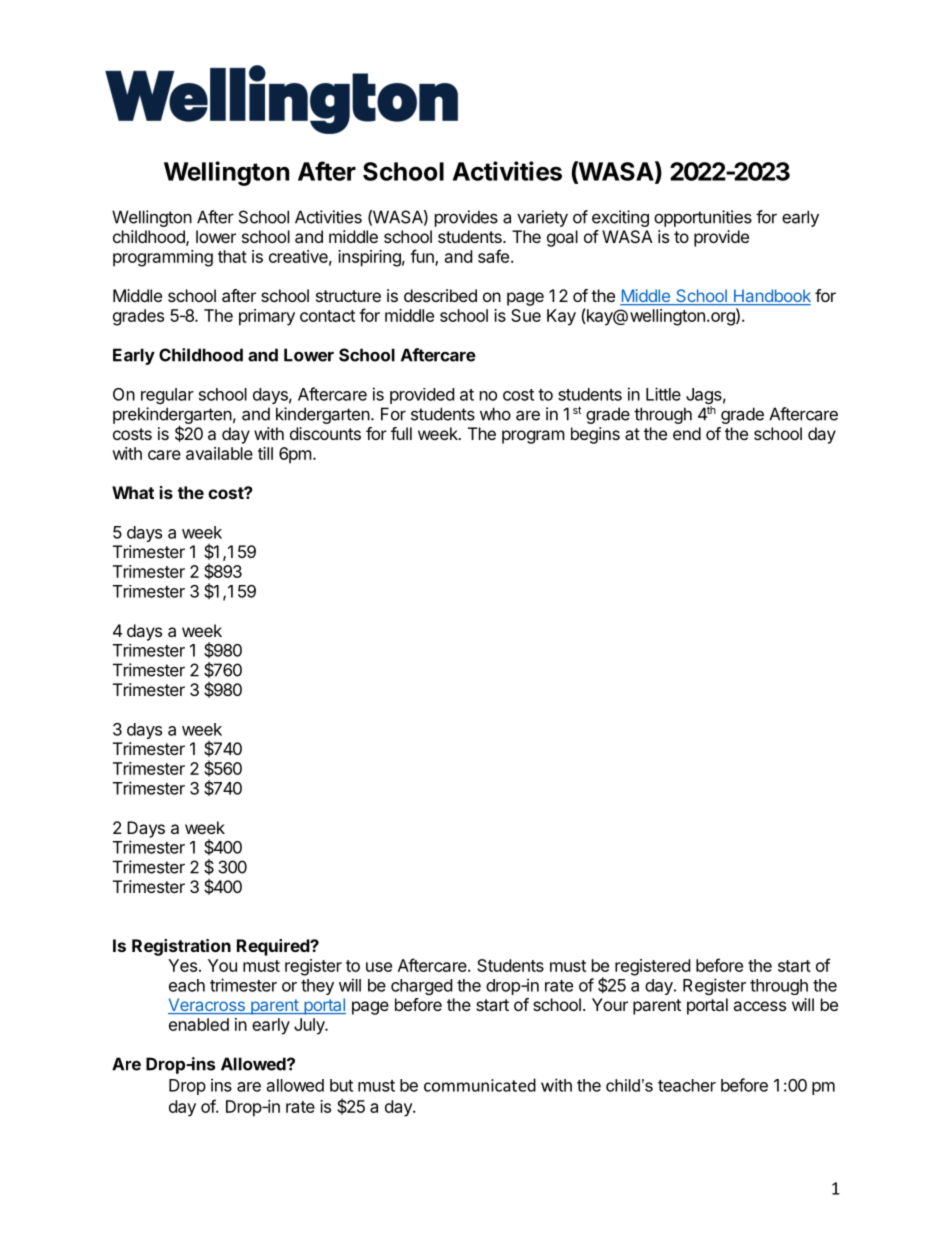 The image size is (952, 1233). What do you see at coordinates (687, 433) in the screenshot?
I see `end` at bounding box center [687, 433].
